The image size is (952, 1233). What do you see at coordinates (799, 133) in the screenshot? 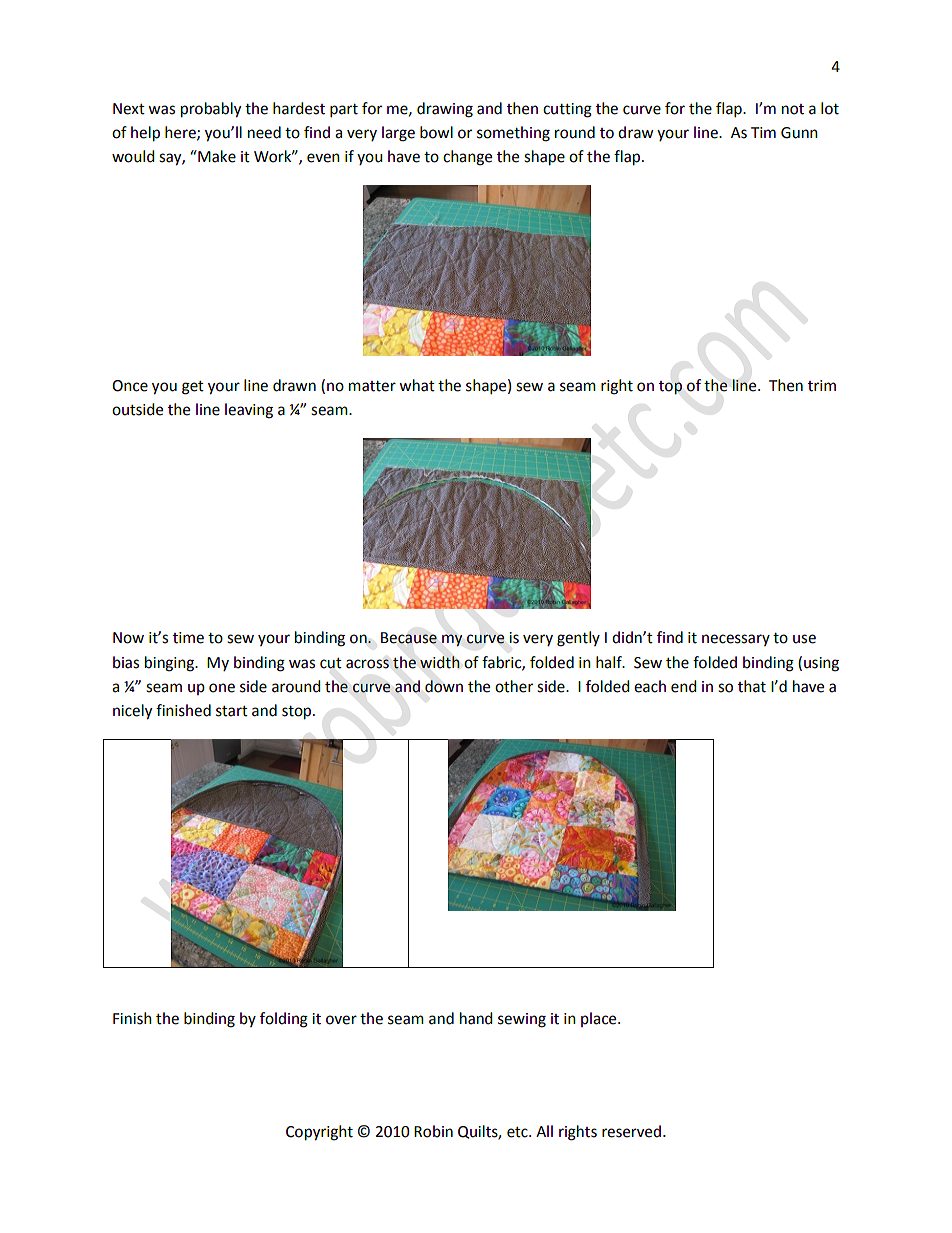
I see `Gunn` at bounding box center [799, 133].
